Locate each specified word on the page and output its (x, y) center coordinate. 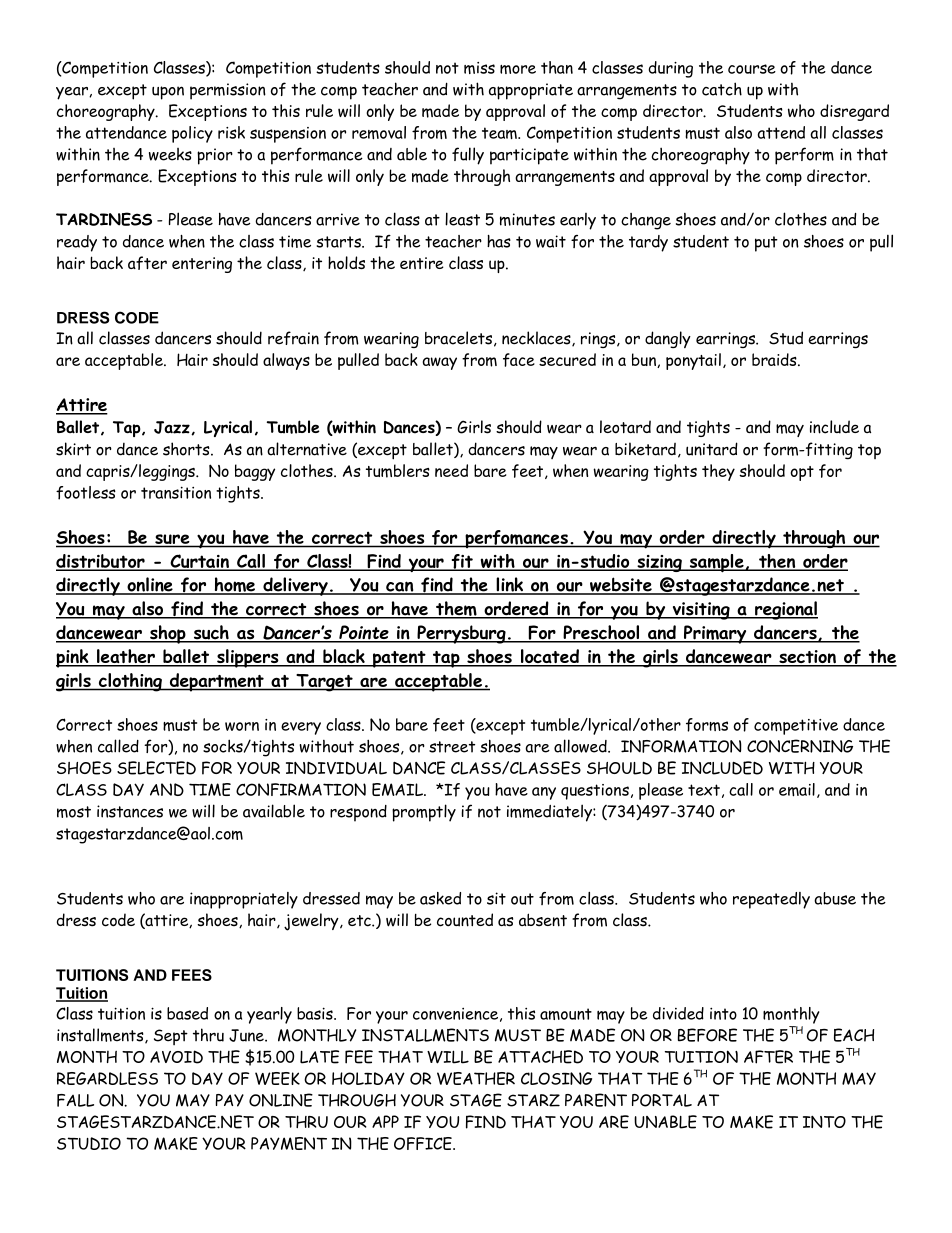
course (752, 69)
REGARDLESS (107, 1078)
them (456, 609)
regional (785, 610)
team (500, 133)
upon (168, 93)
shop (168, 634)
